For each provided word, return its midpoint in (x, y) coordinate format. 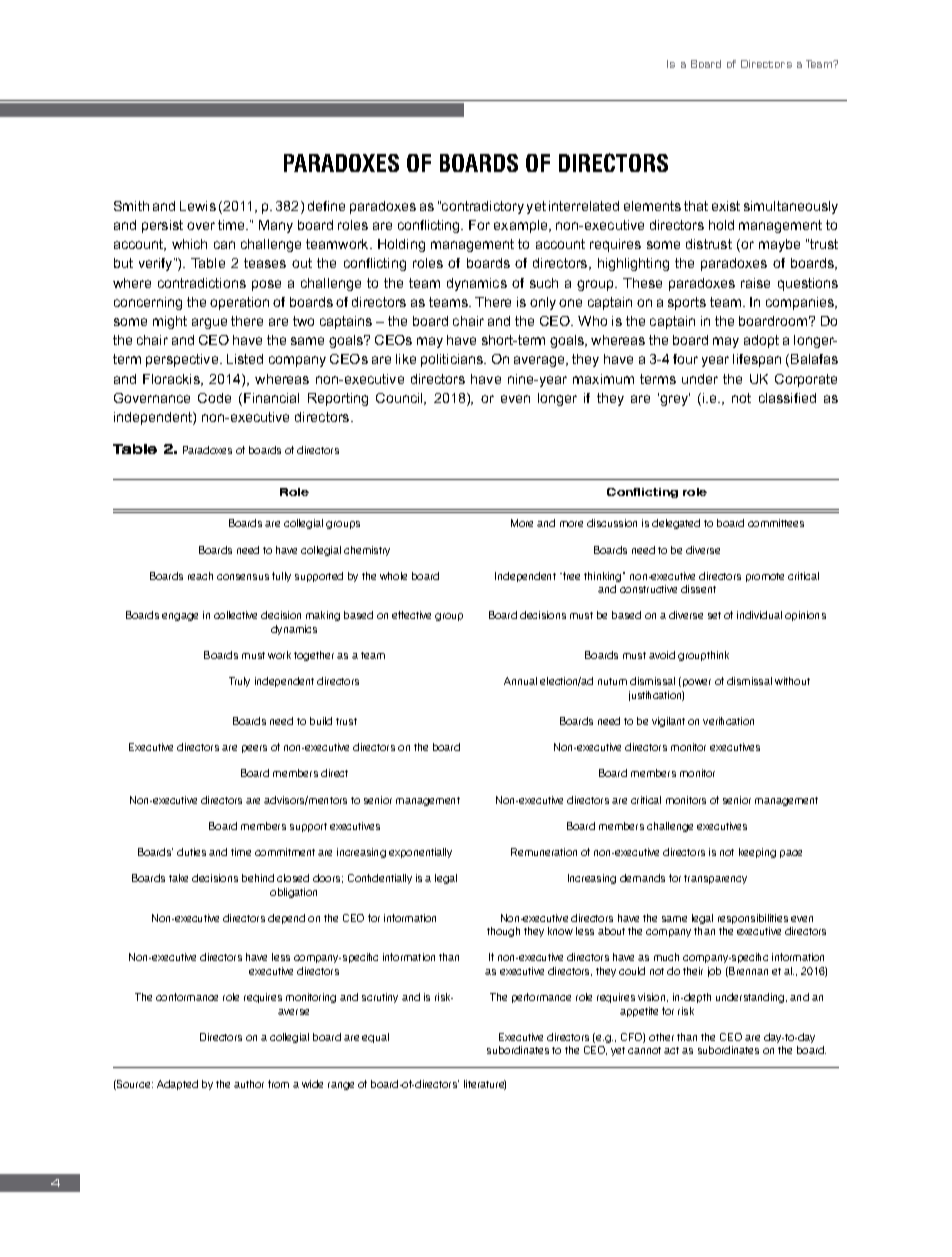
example (522, 226)
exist (726, 206)
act (671, 1050)
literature (485, 1085)
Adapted (177, 1085)
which (189, 244)
